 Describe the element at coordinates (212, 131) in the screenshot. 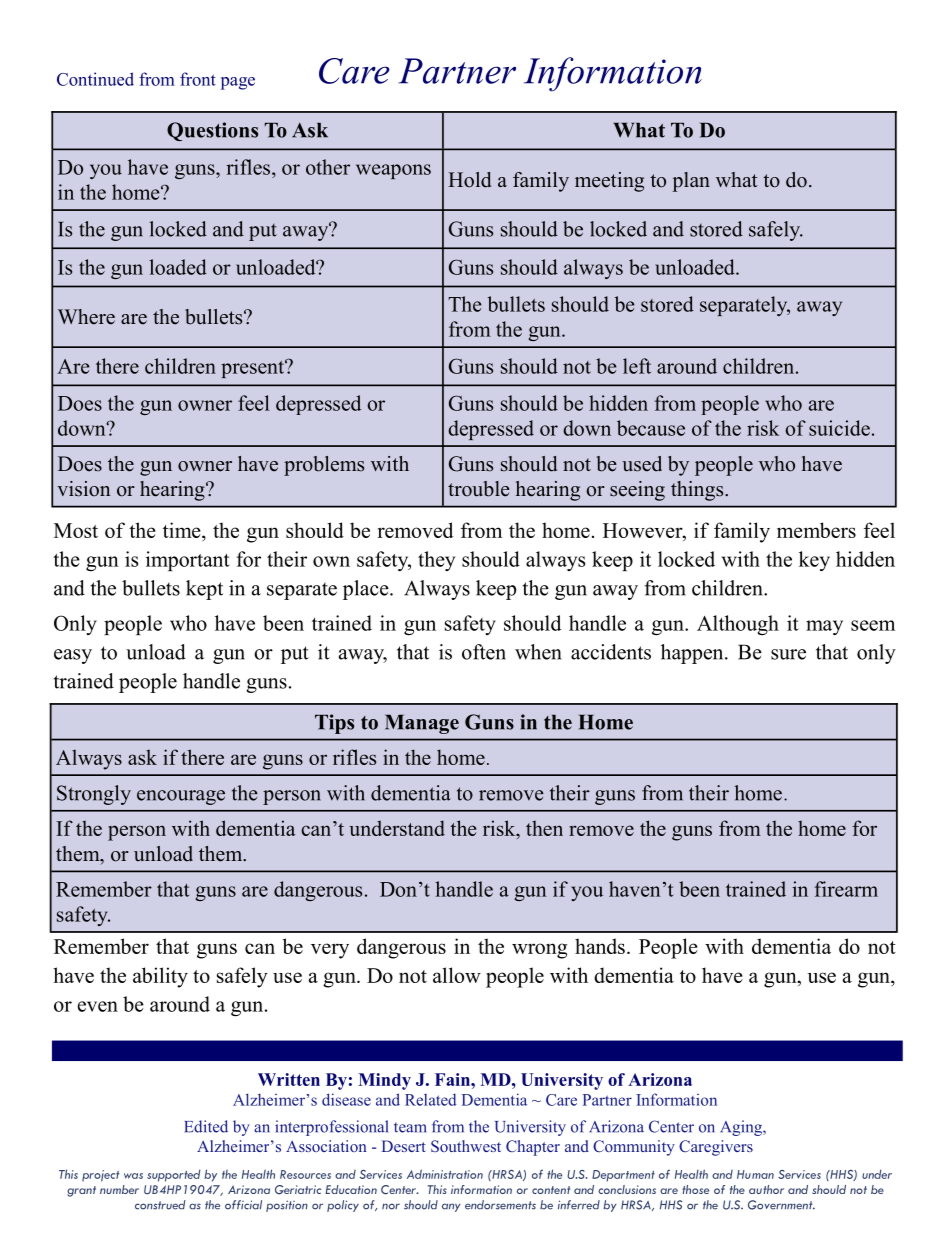

I see `Questions` at that location.
